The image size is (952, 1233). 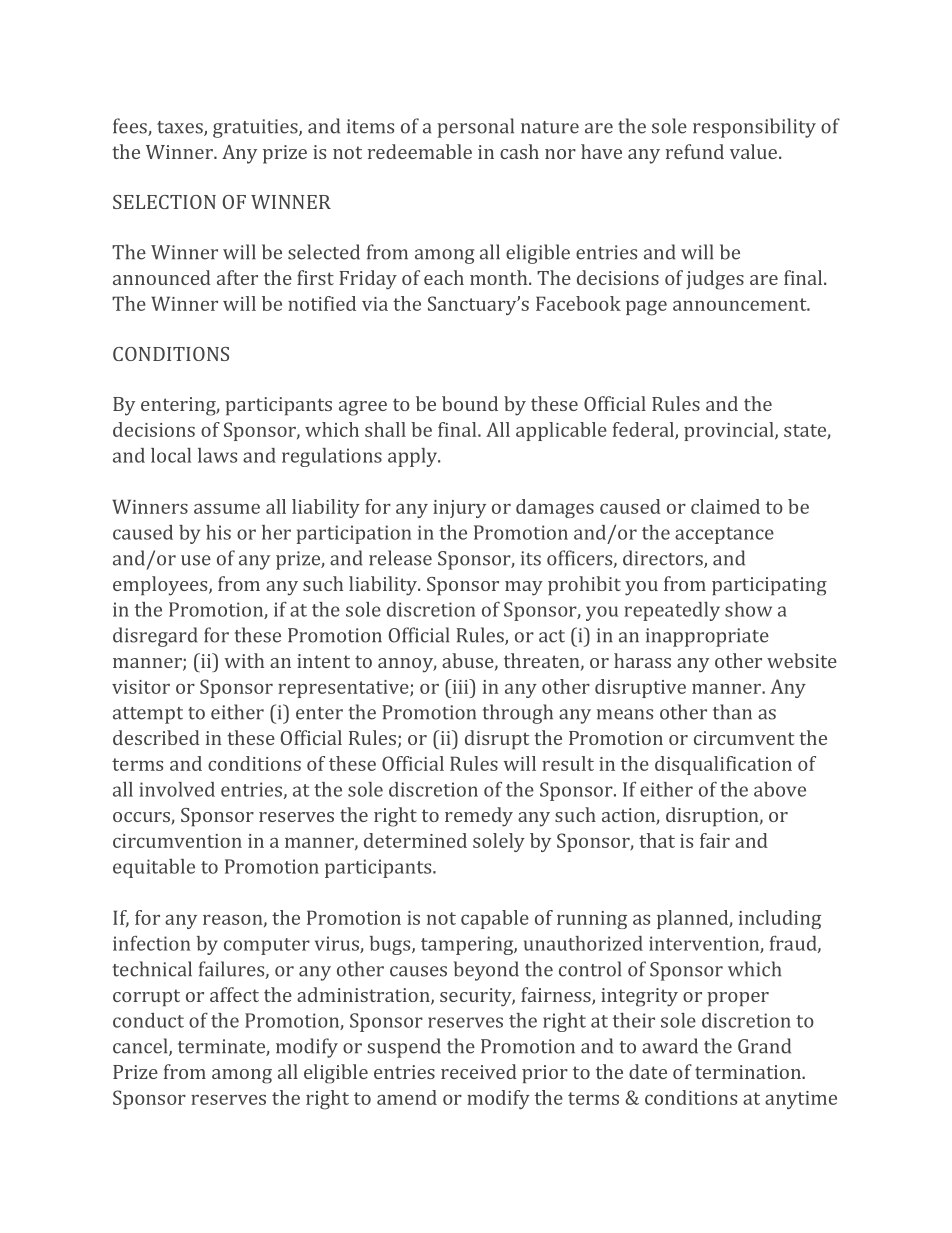 What do you see at coordinates (475, 128) in the screenshot?
I see `personal` at bounding box center [475, 128].
